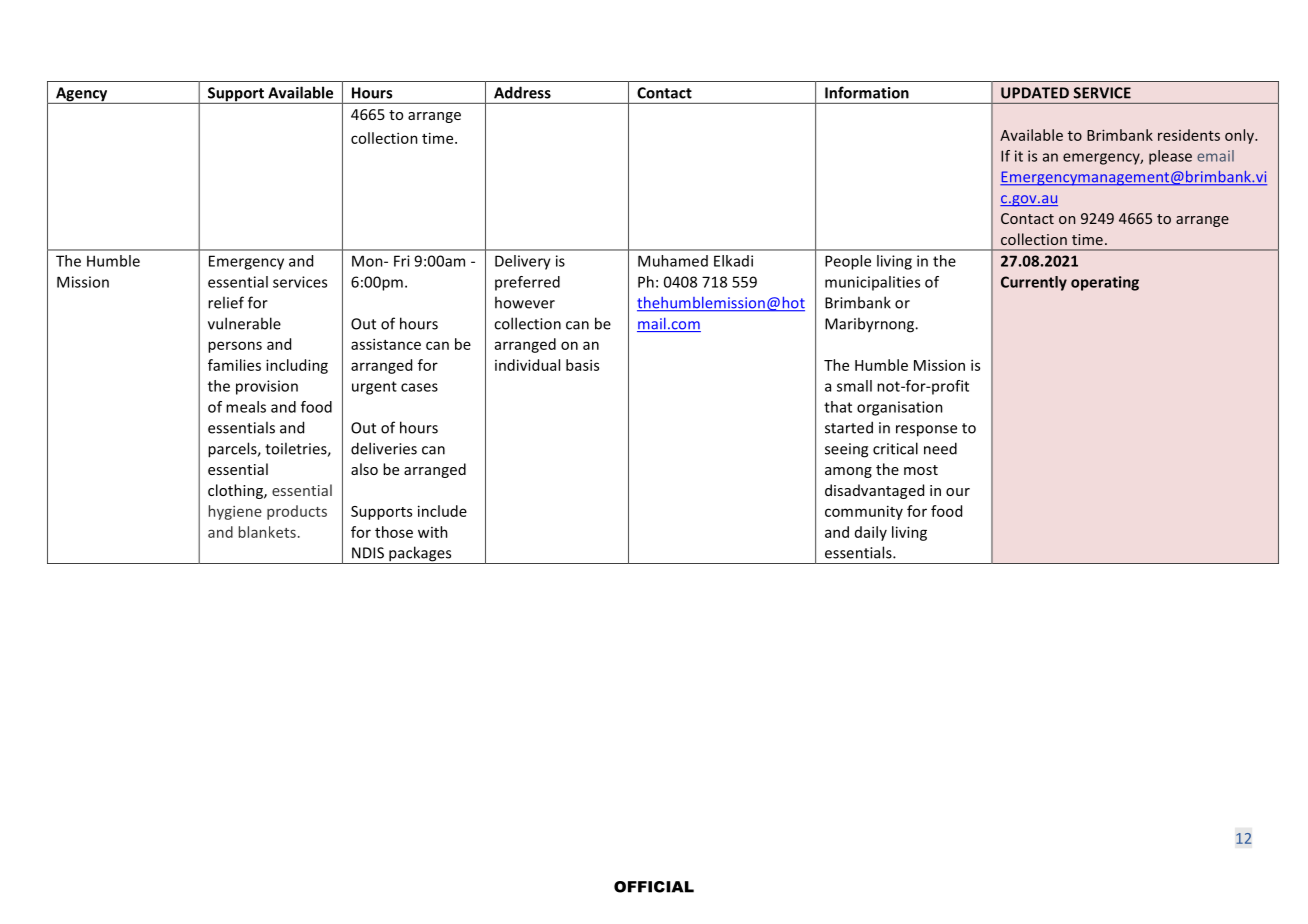 The width and height of the document is (1308, 924). What do you see at coordinates (82, 95) in the document?
I see `Agency` at bounding box center [82, 95].
